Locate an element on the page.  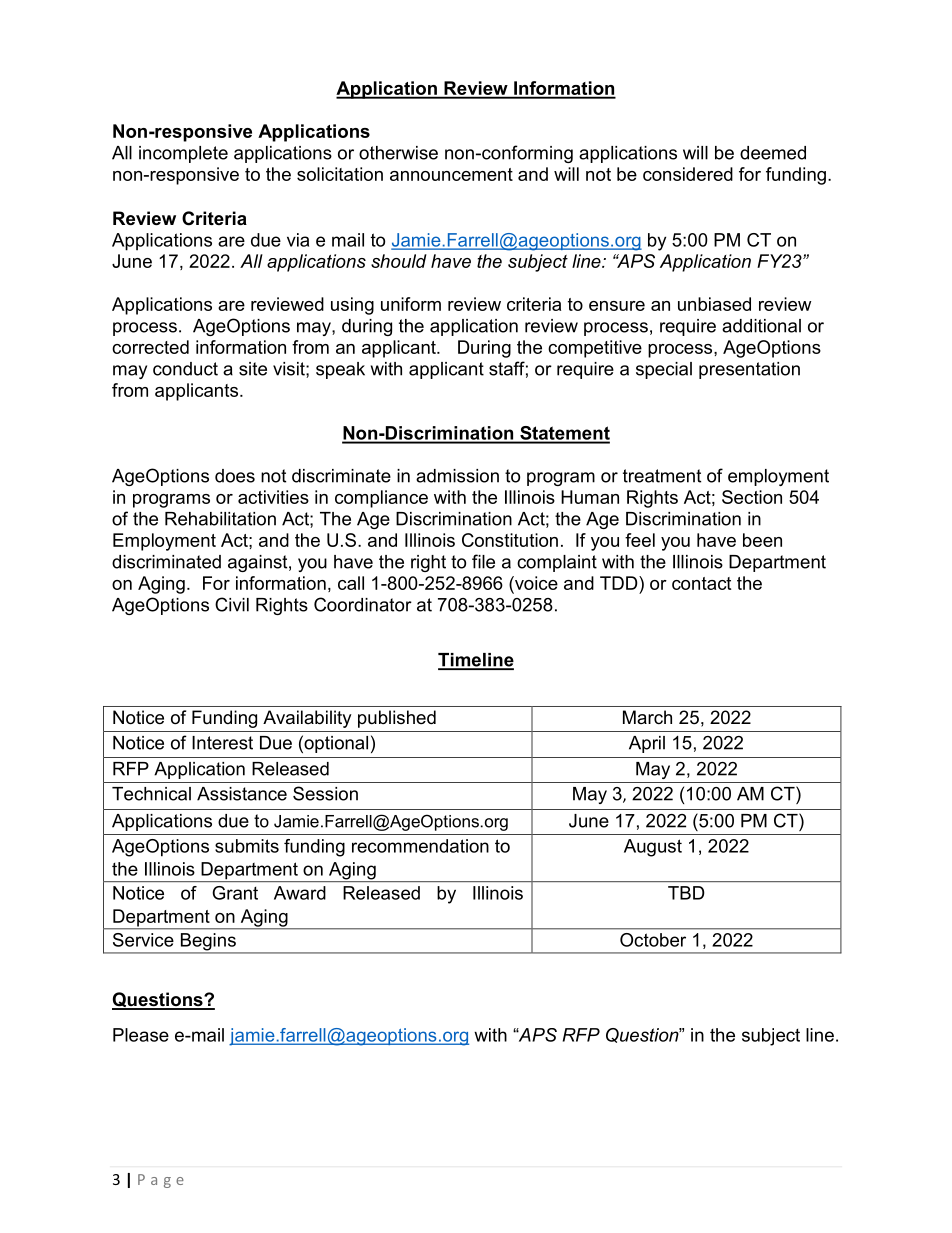
submits is located at coordinates (247, 846).
